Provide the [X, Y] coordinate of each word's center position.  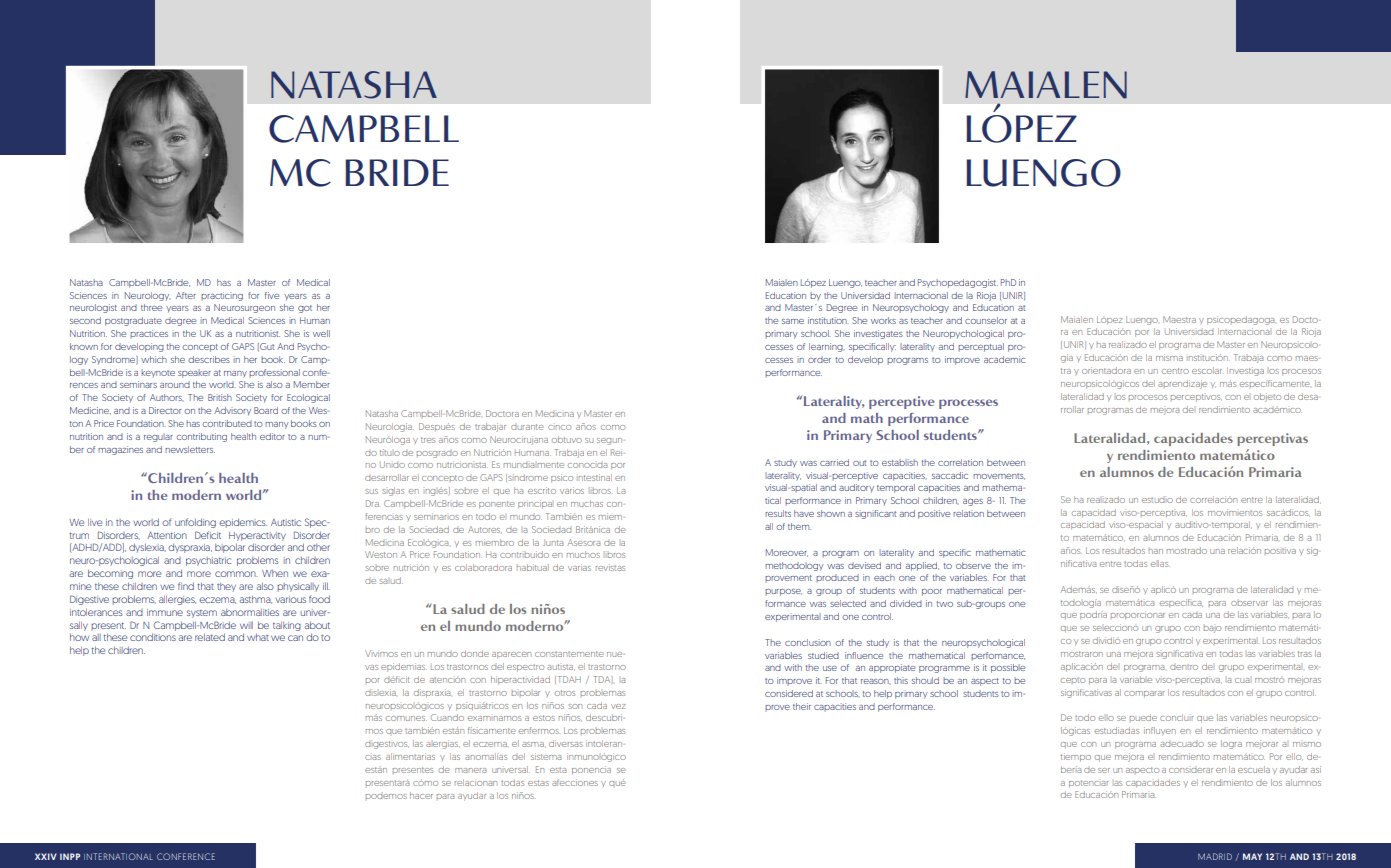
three [151, 307]
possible [1008, 668]
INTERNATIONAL [118, 856]
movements [999, 476]
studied [823, 655]
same [793, 321]
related [210, 637]
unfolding [195, 523]
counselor [986, 320]
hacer [421, 795]
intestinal [595, 477]
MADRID [1215, 856]
